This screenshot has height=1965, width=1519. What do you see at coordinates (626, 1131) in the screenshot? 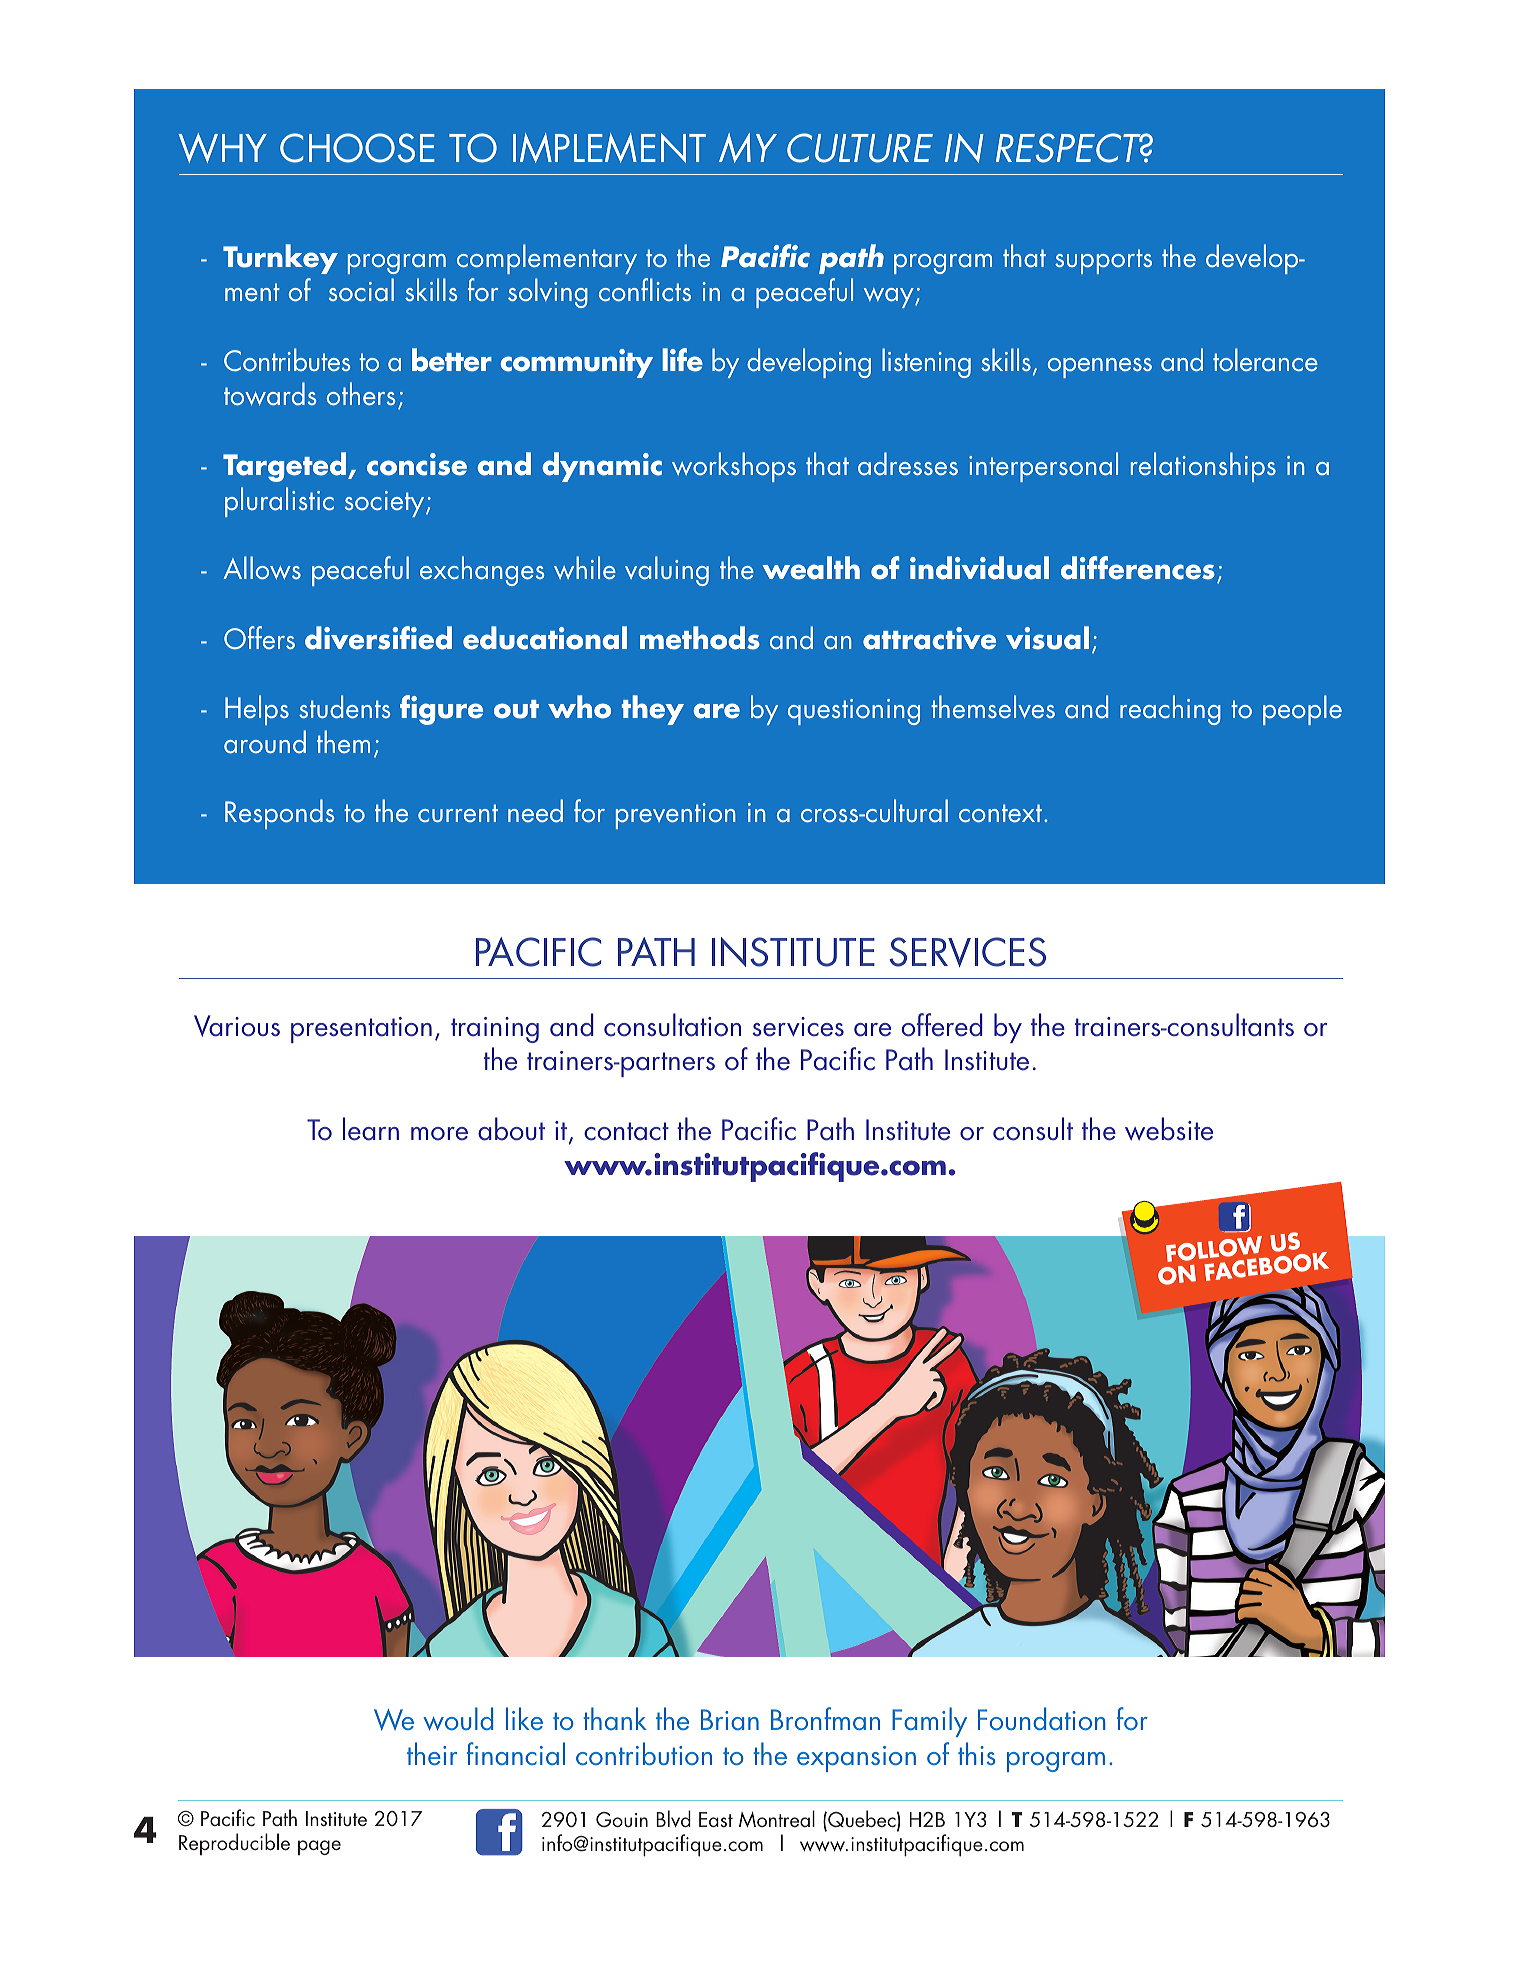
I see `contact` at bounding box center [626, 1131].
